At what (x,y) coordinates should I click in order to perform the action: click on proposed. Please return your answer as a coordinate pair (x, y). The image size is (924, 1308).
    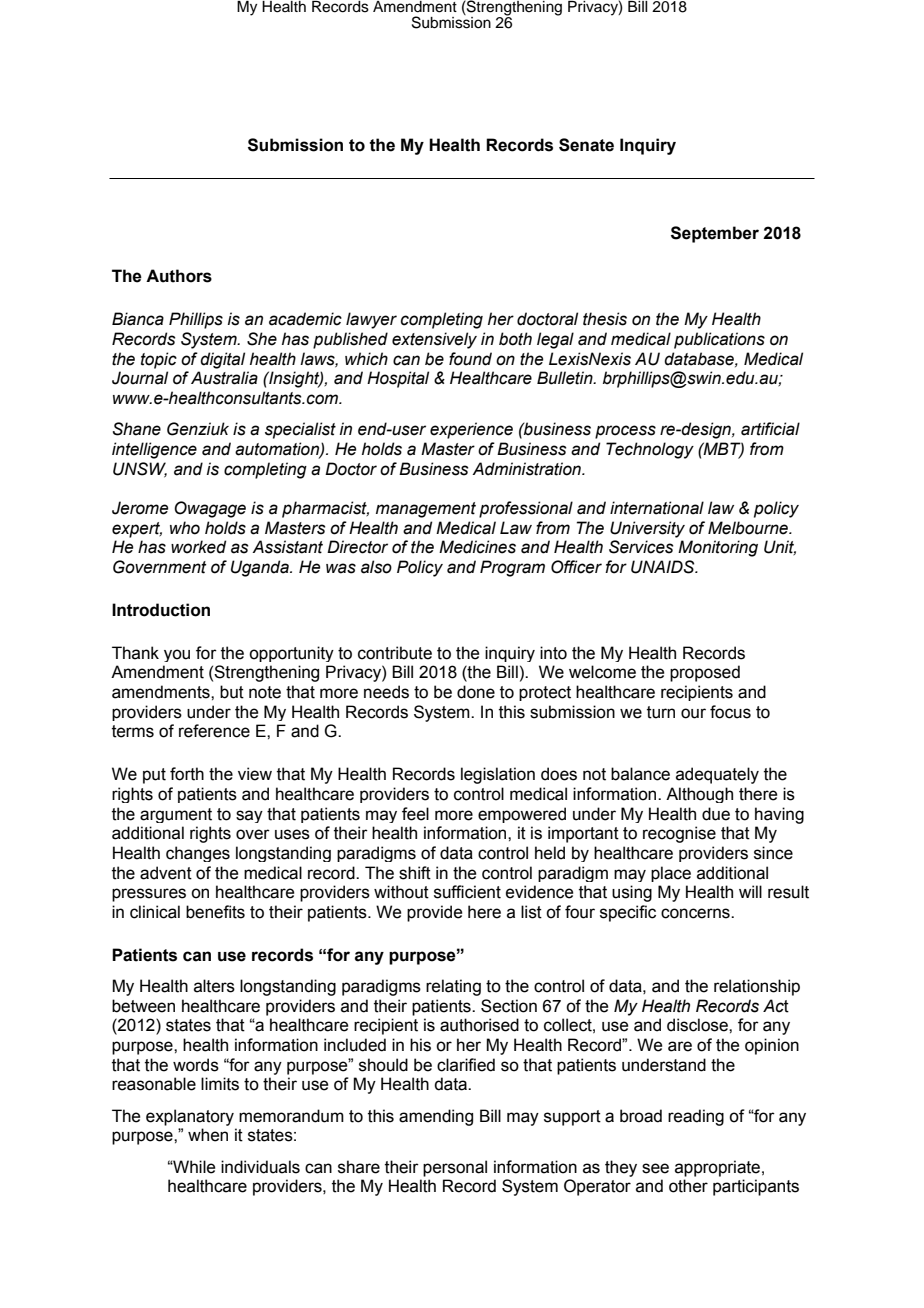
    Looking at the image, I should click on (705, 673).
